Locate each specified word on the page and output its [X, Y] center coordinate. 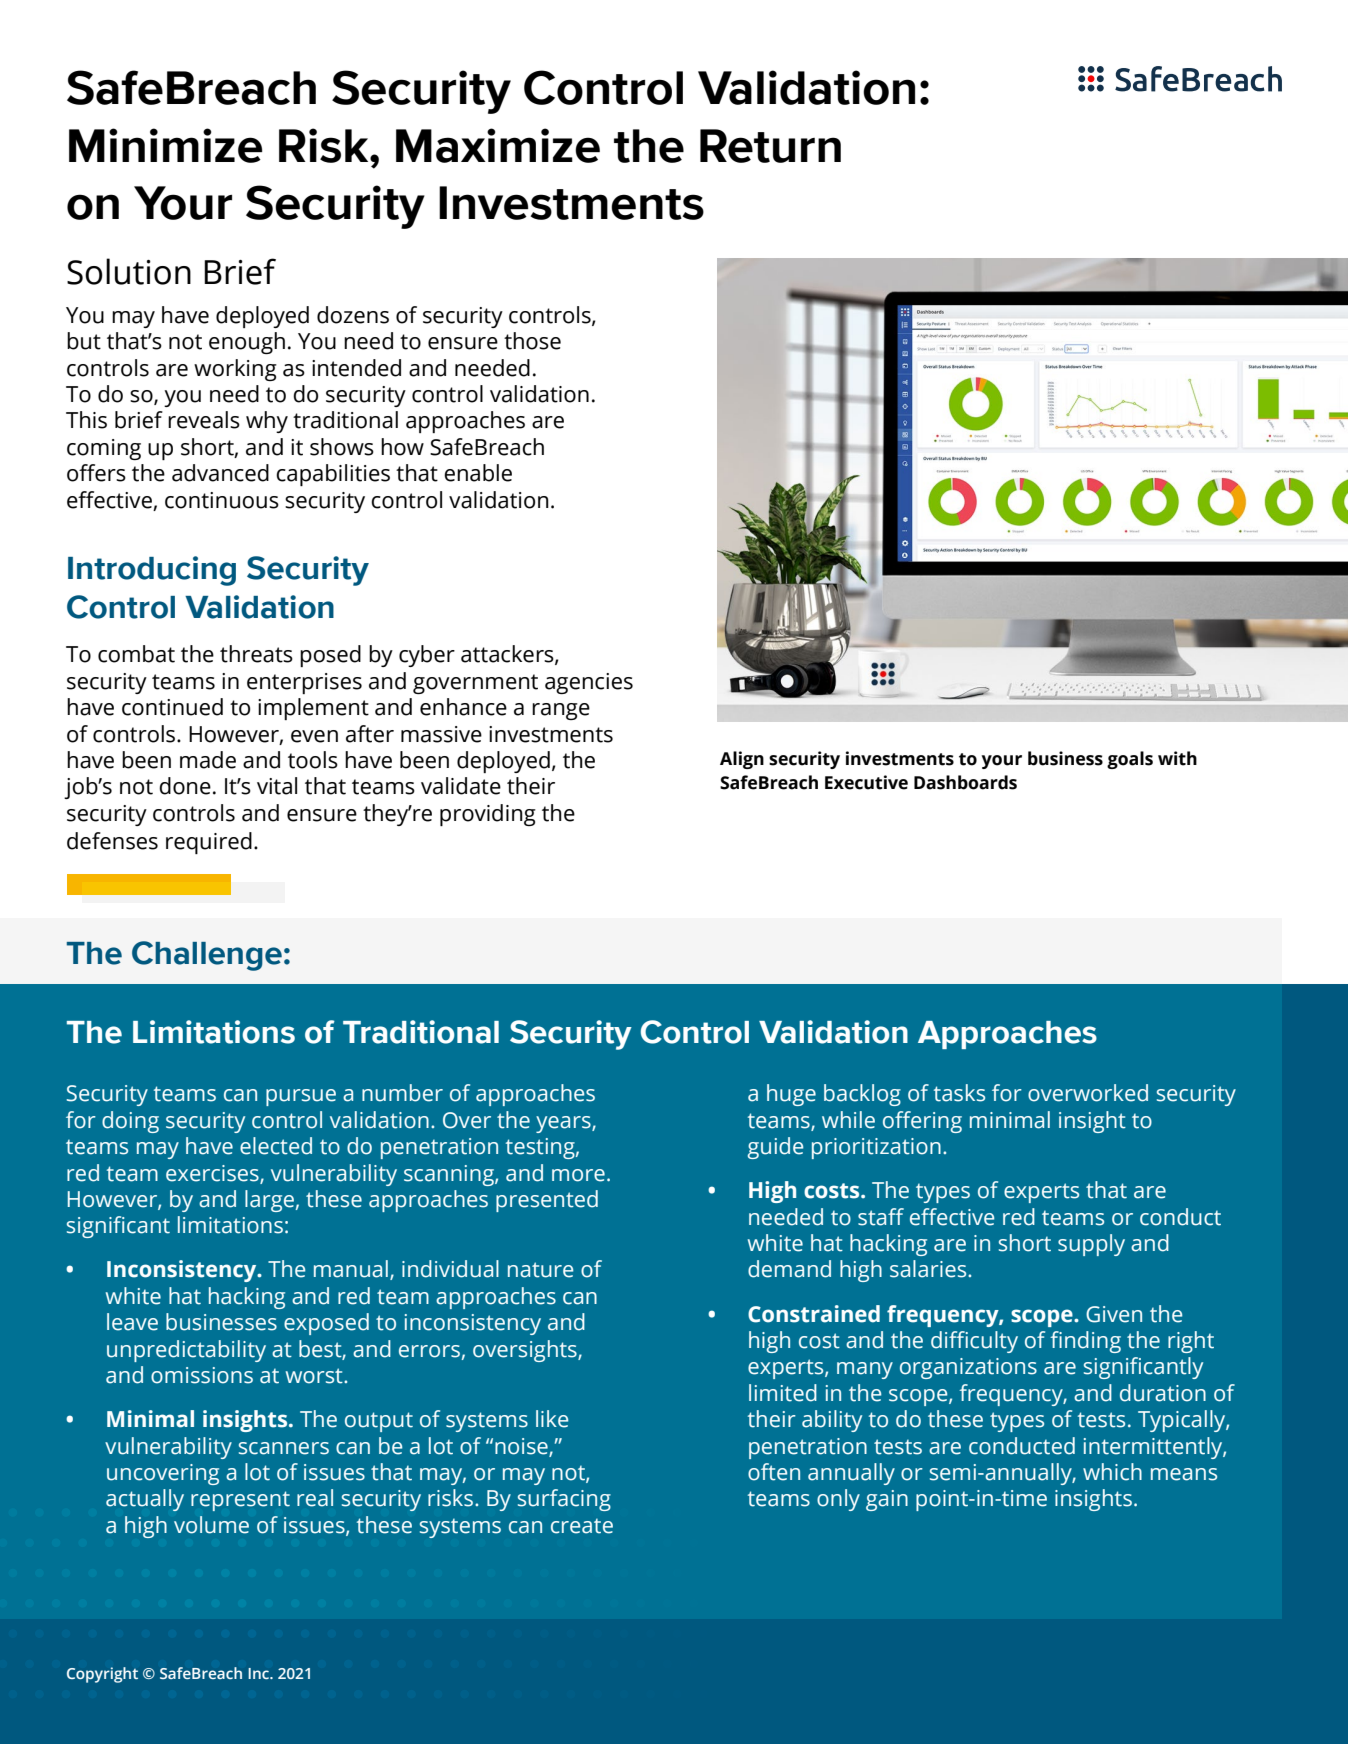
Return [770, 146]
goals [1130, 760]
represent [240, 1501]
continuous [222, 500]
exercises [213, 1174]
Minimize [165, 145]
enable [478, 473]
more [578, 1175]
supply [1091, 1245]
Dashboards [965, 782]
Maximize [498, 145]
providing [488, 815]
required [209, 843]
